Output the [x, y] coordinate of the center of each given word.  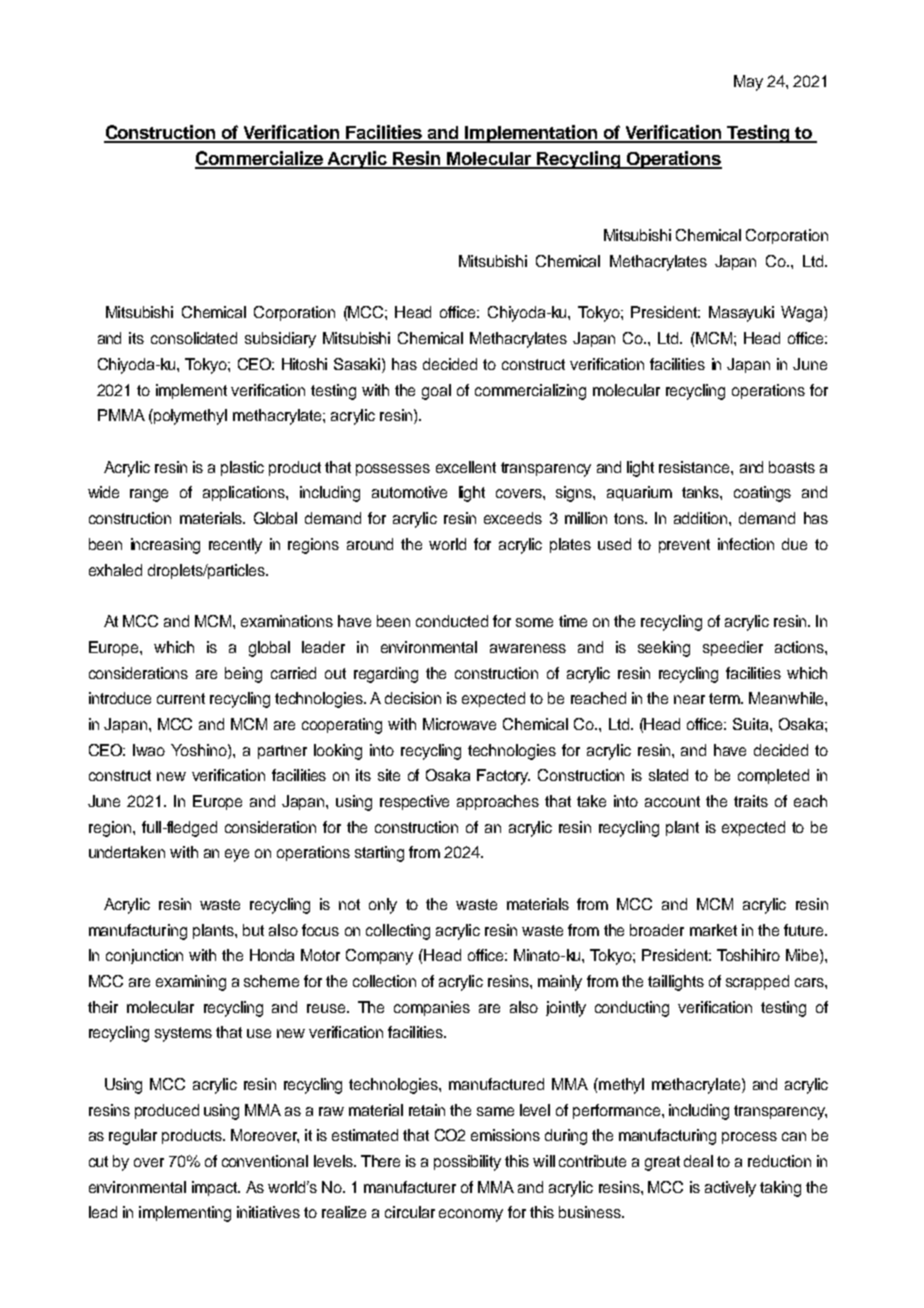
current [181, 698]
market [713, 930]
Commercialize [260, 159]
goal [436, 392]
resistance [695, 467]
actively [730, 1189]
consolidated [194, 338]
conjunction [144, 956]
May [748, 83]
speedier [733, 648]
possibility [467, 1163]
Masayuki [741, 314]
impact [216, 1188]
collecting [398, 932]
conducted [452, 621]
